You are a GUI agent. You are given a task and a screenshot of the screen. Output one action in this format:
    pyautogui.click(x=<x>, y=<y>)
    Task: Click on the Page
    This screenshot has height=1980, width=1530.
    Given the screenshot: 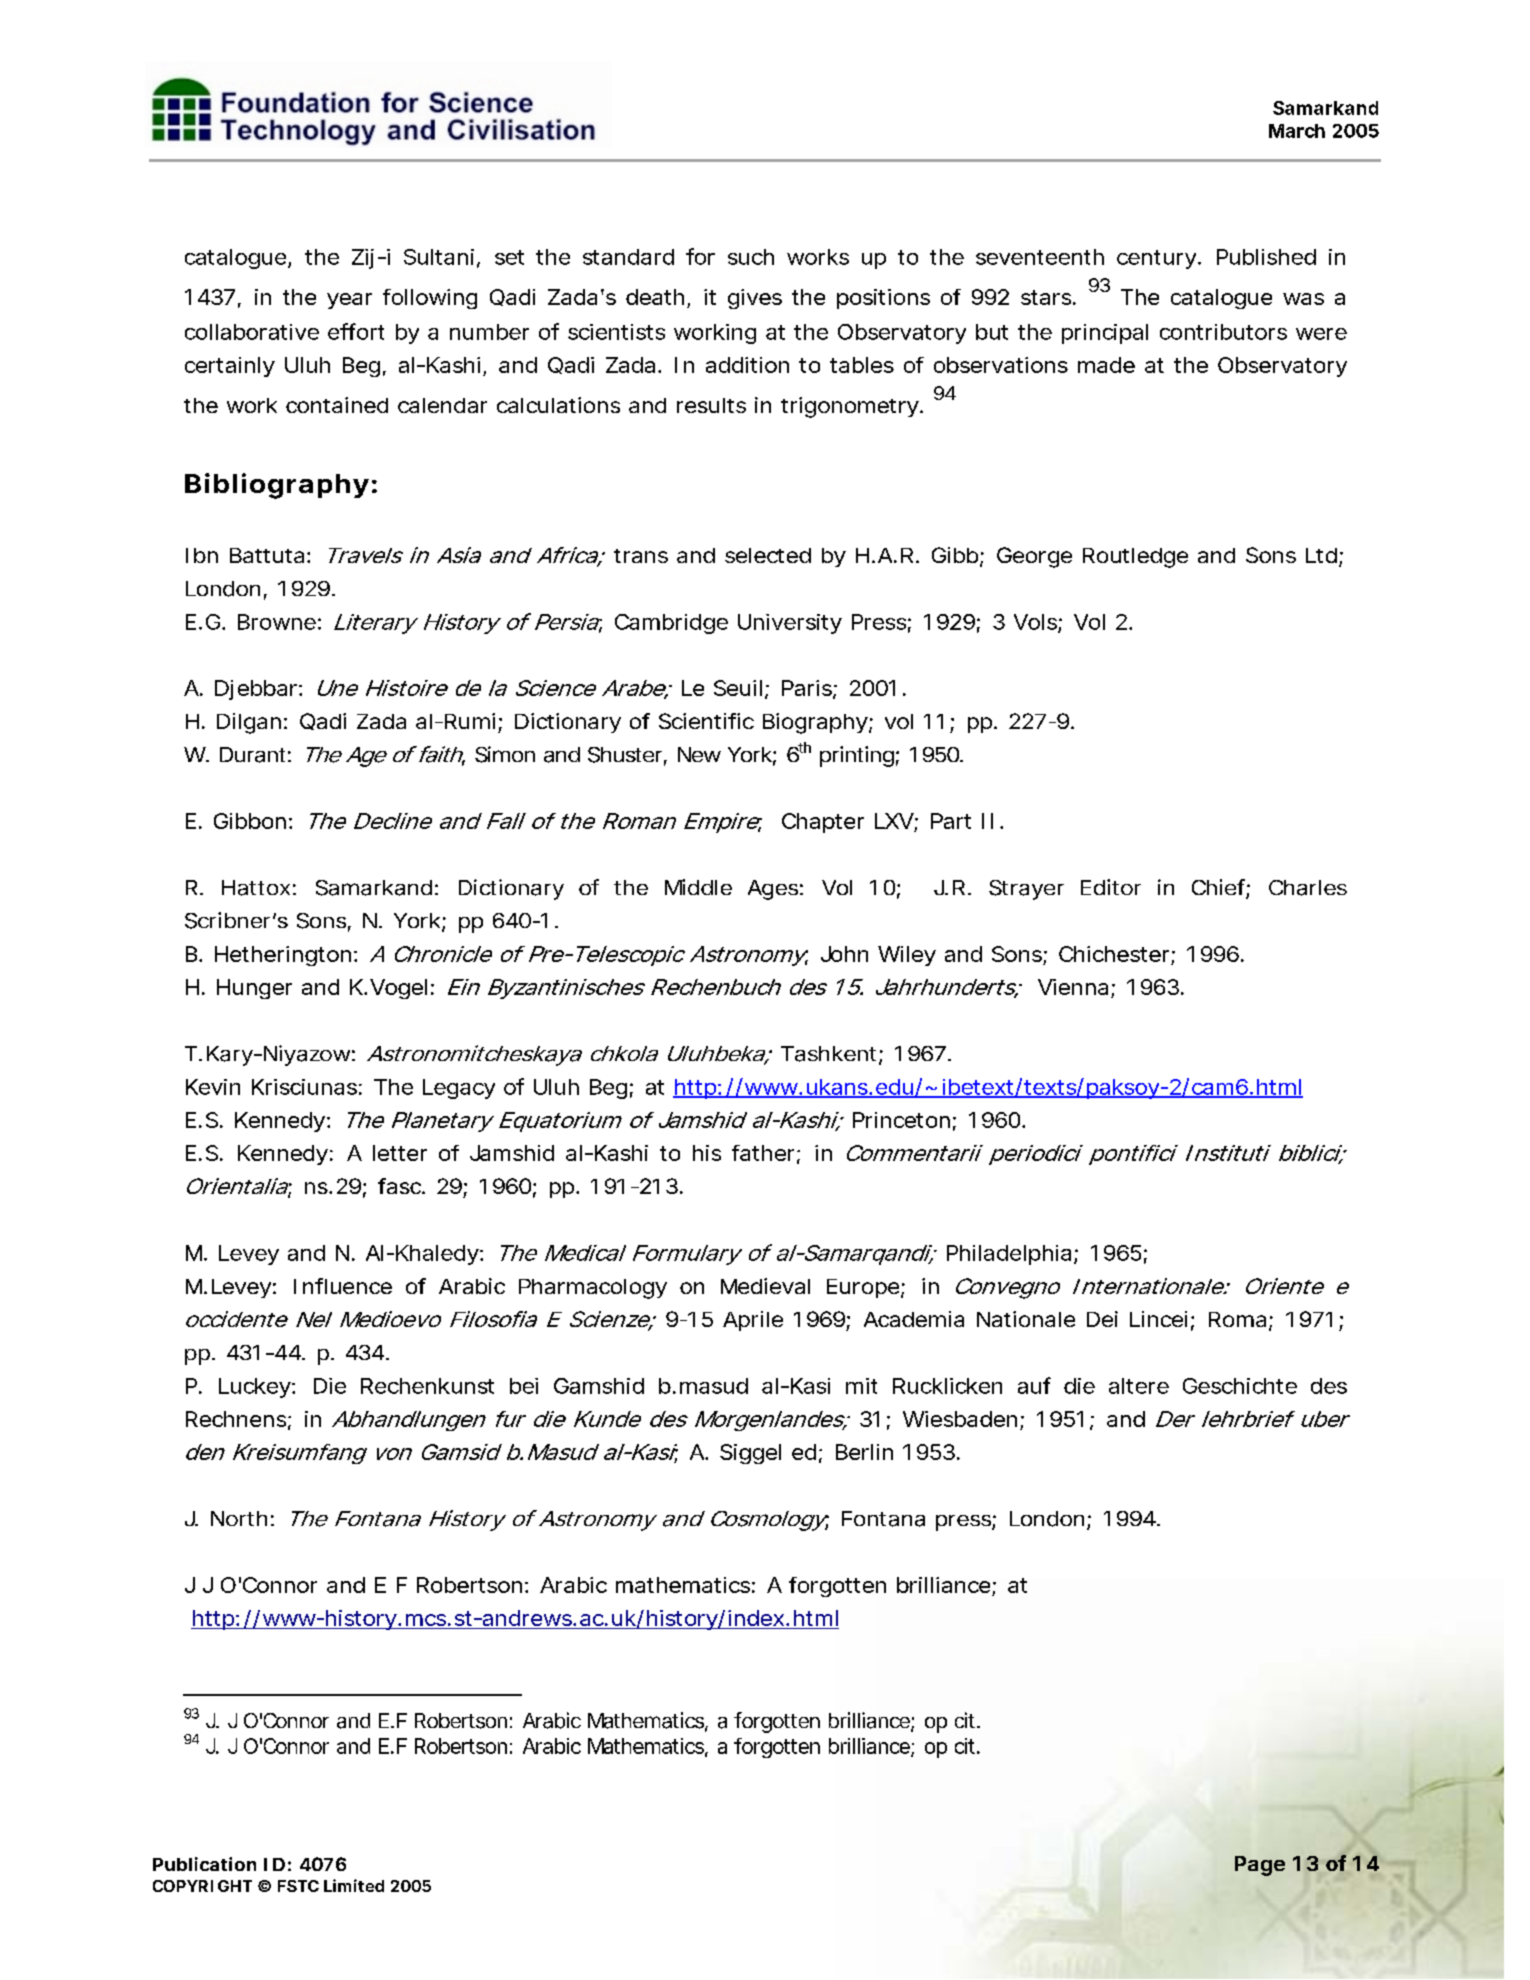 What is the action you would take?
    pyautogui.click(x=1260, y=1866)
